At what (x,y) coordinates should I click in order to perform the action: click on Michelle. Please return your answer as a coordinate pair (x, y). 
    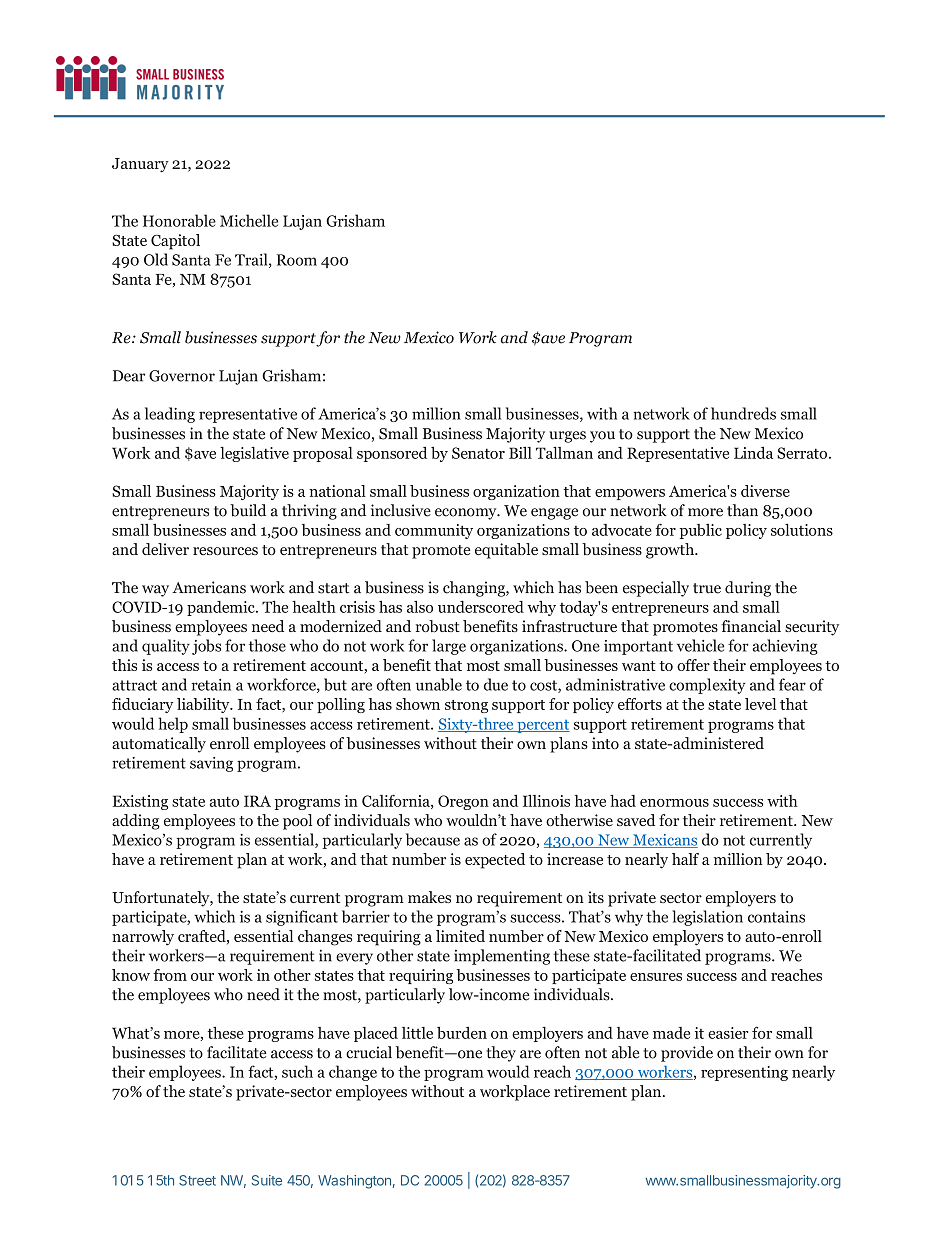
    Looking at the image, I should click on (249, 220).
